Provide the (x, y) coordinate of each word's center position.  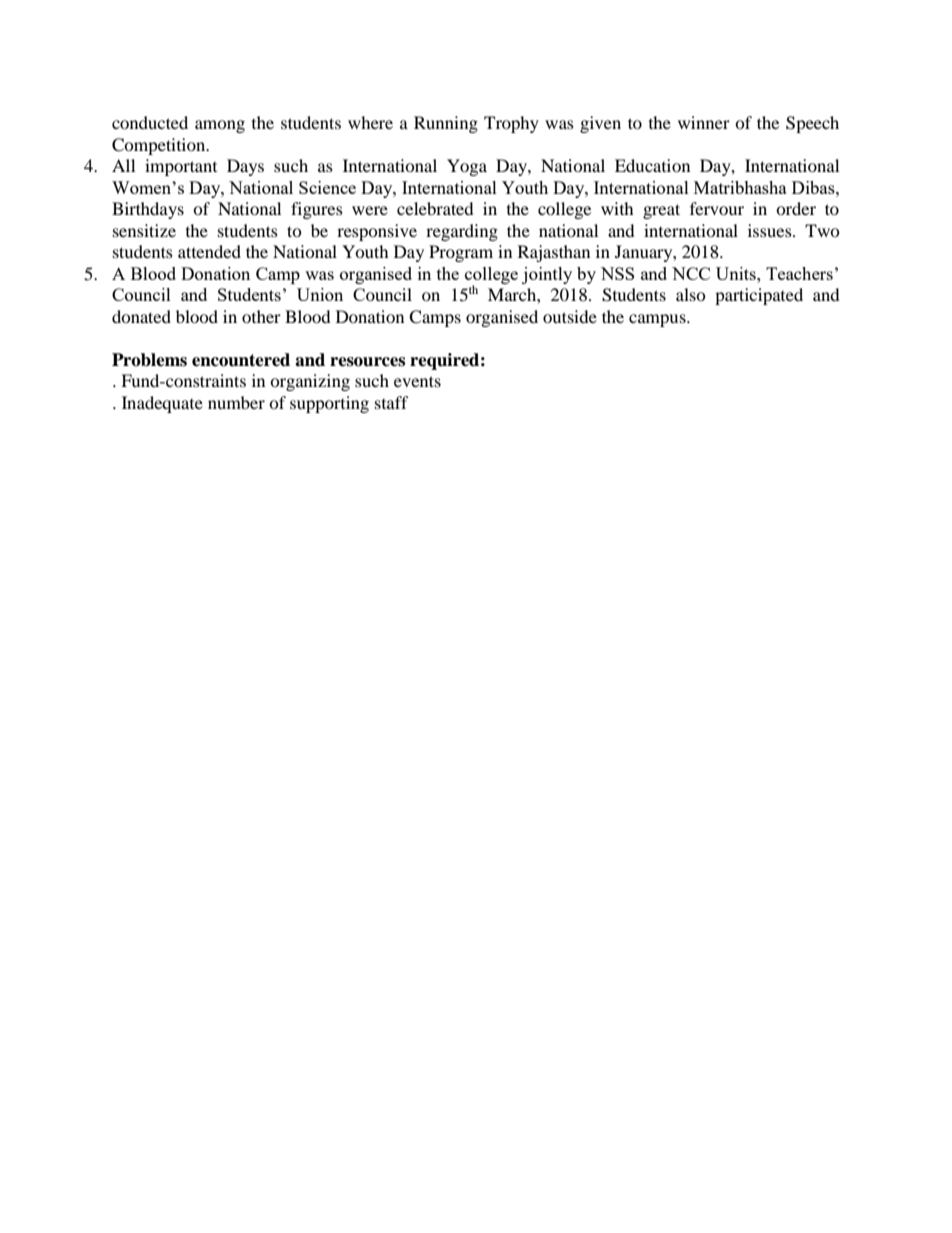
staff (392, 402)
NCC (691, 273)
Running (446, 124)
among (220, 126)
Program (461, 253)
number (236, 402)
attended (209, 251)
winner (704, 122)
